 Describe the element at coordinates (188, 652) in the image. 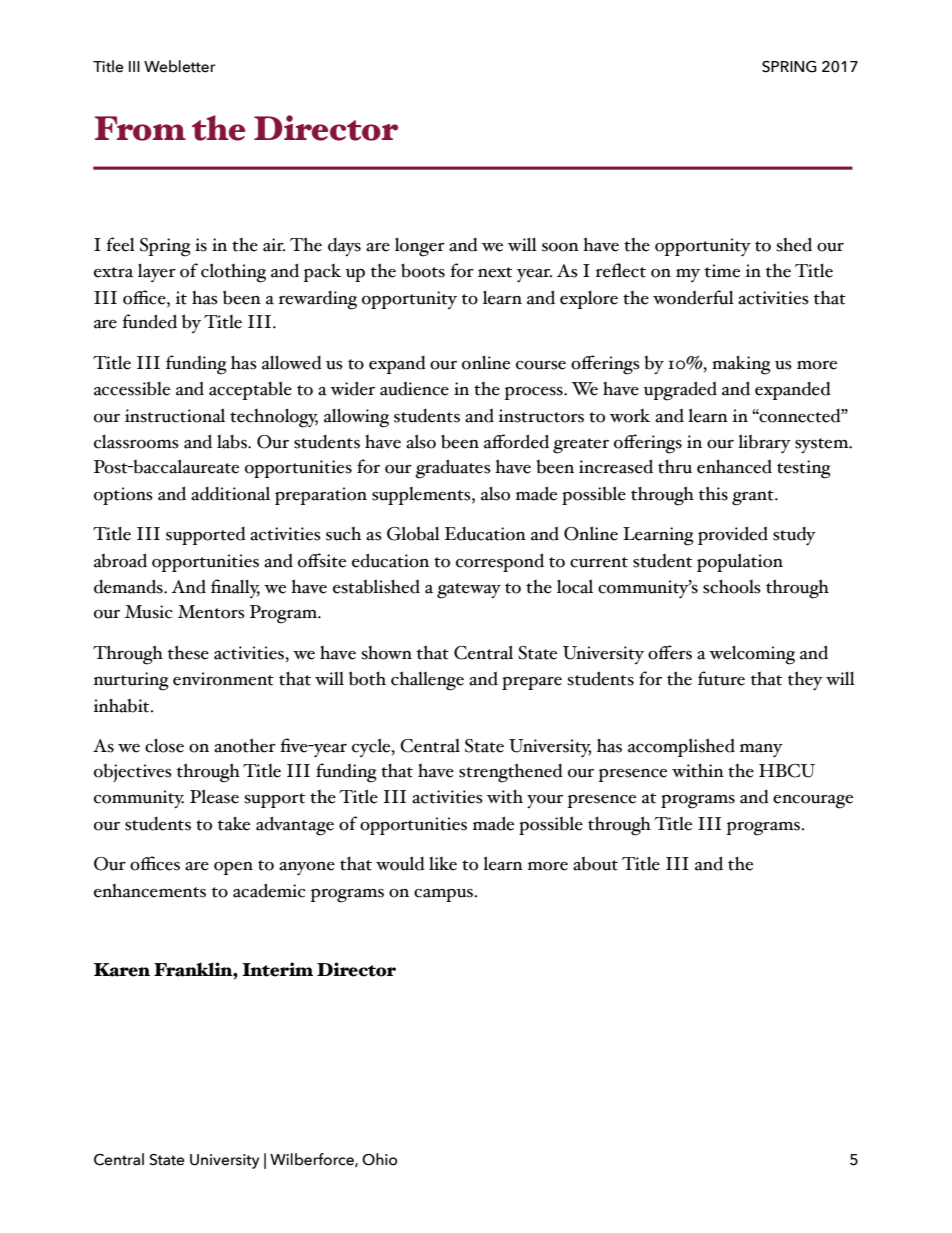

I see `these` at that location.
